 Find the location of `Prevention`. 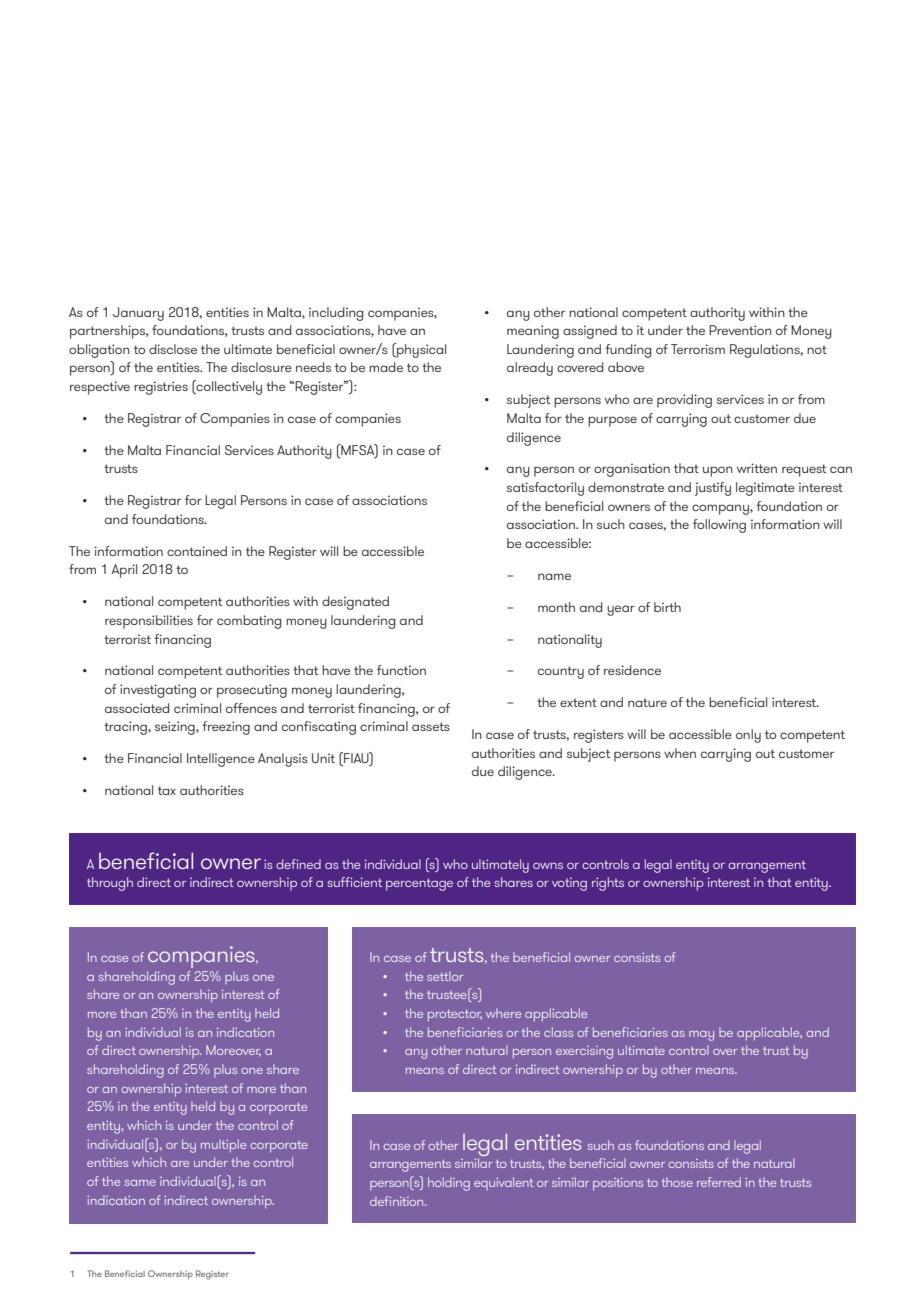

Prevention is located at coordinates (740, 330).
